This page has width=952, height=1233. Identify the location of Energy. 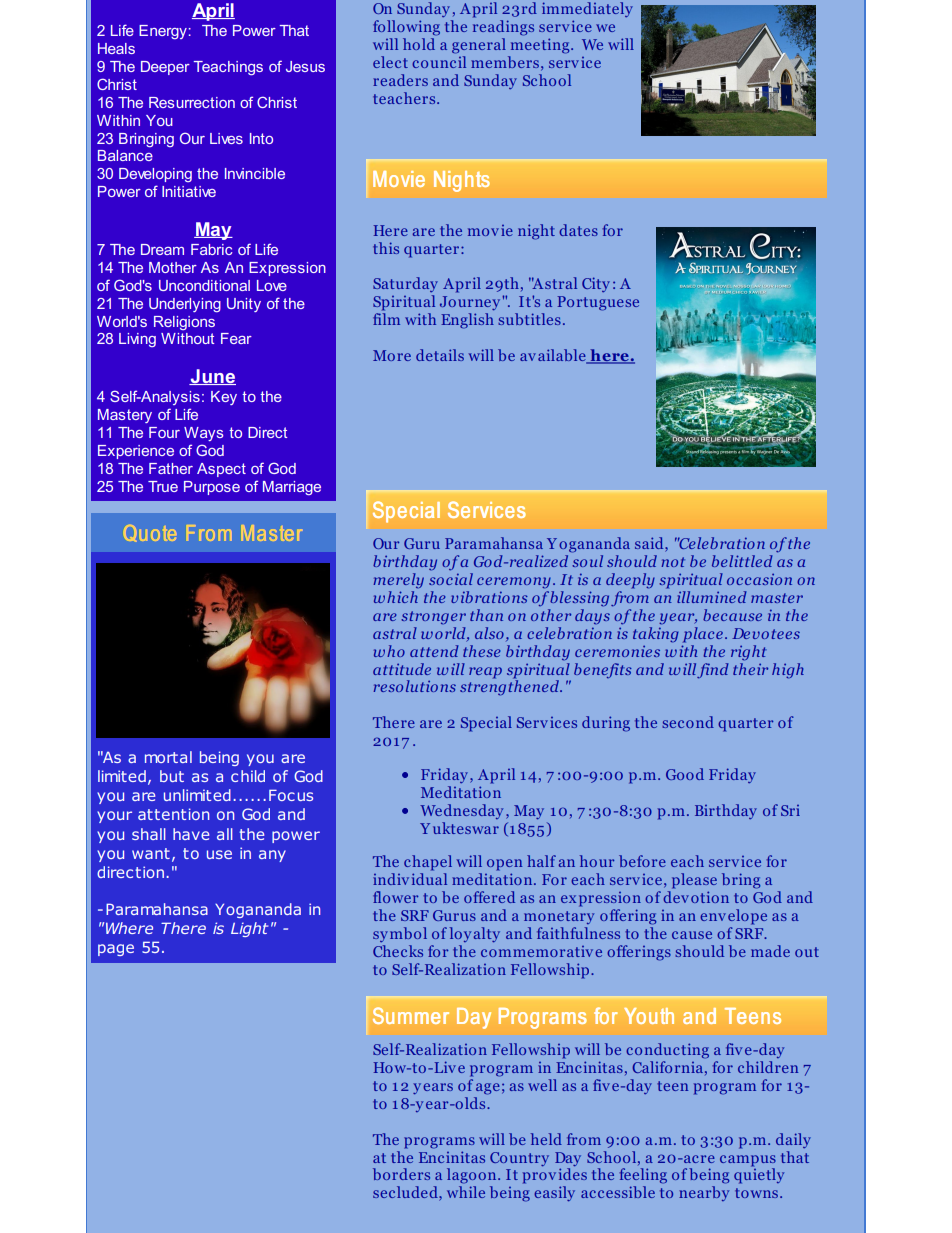
(163, 32).
